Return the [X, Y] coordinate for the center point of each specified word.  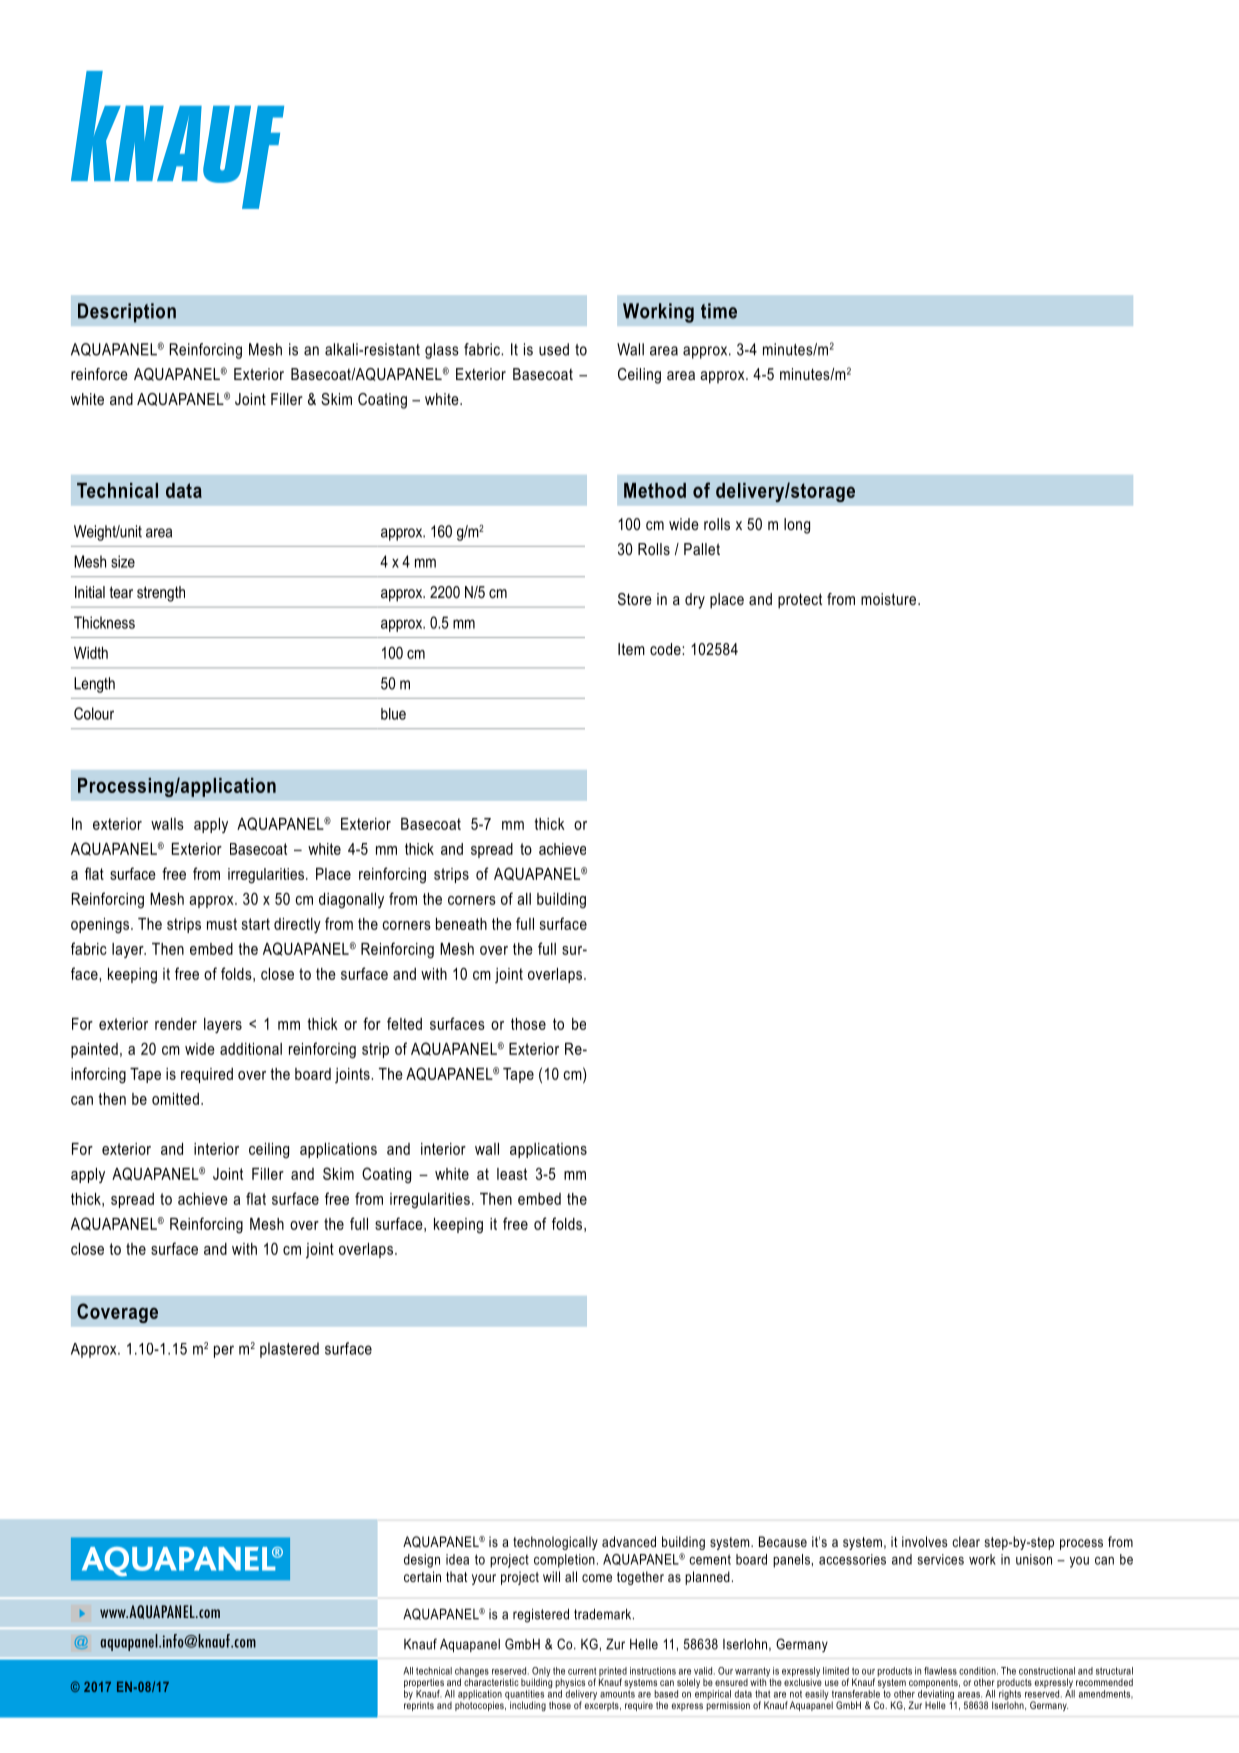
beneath [461, 924]
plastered [289, 1350]
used [554, 349]
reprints [419, 1705]
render [176, 1024]
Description [127, 313]
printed [613, 1673]
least [512, 1174]
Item [631, 649]
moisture [888, 599]
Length [94, 685]
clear [966, 1541]
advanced [629, 1541]
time [719, 311]
